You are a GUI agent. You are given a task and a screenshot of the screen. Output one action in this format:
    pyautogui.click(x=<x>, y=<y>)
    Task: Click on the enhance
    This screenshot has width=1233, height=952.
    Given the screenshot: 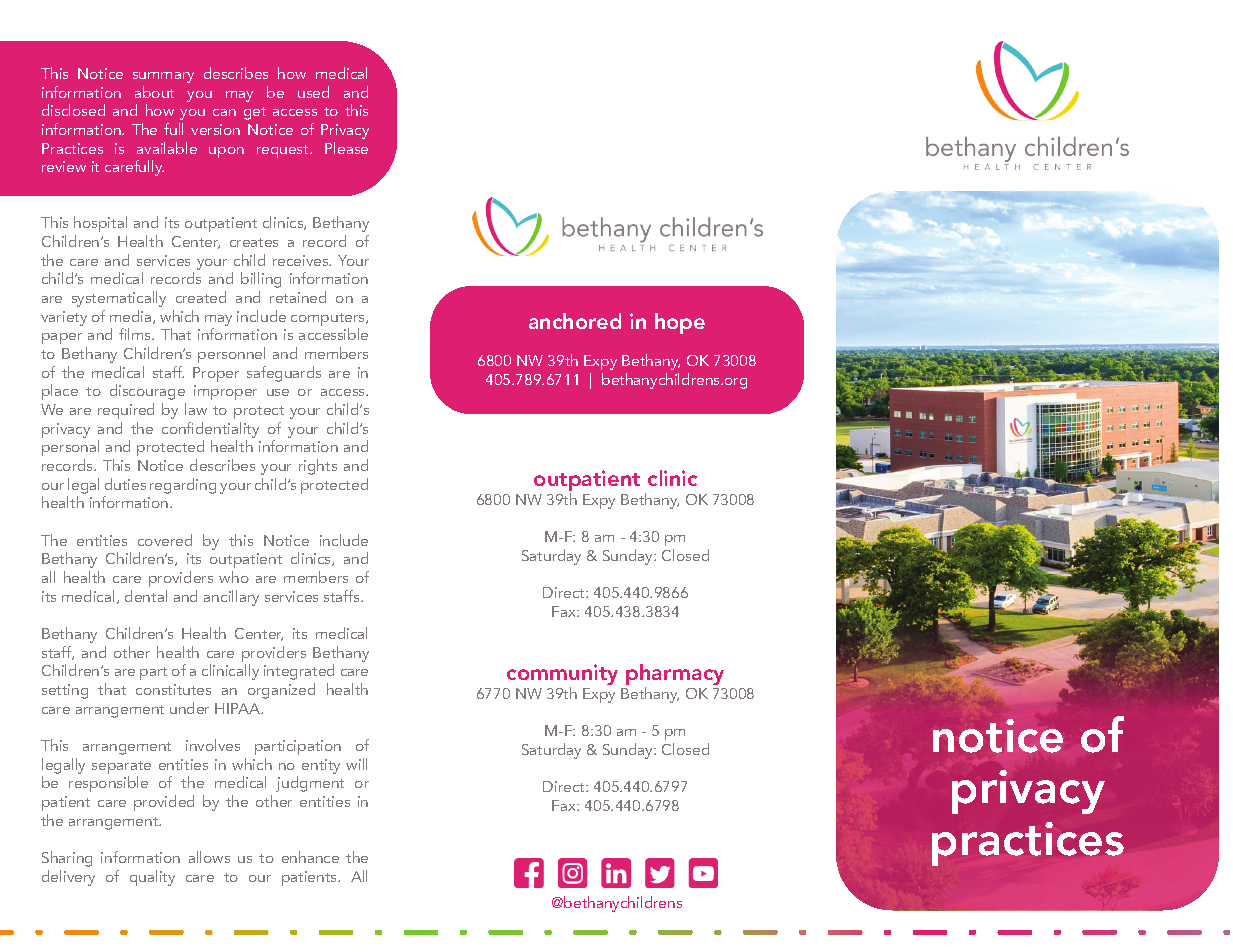 What is the action you would take?
    pyautogui.click(x=310, y=857)
